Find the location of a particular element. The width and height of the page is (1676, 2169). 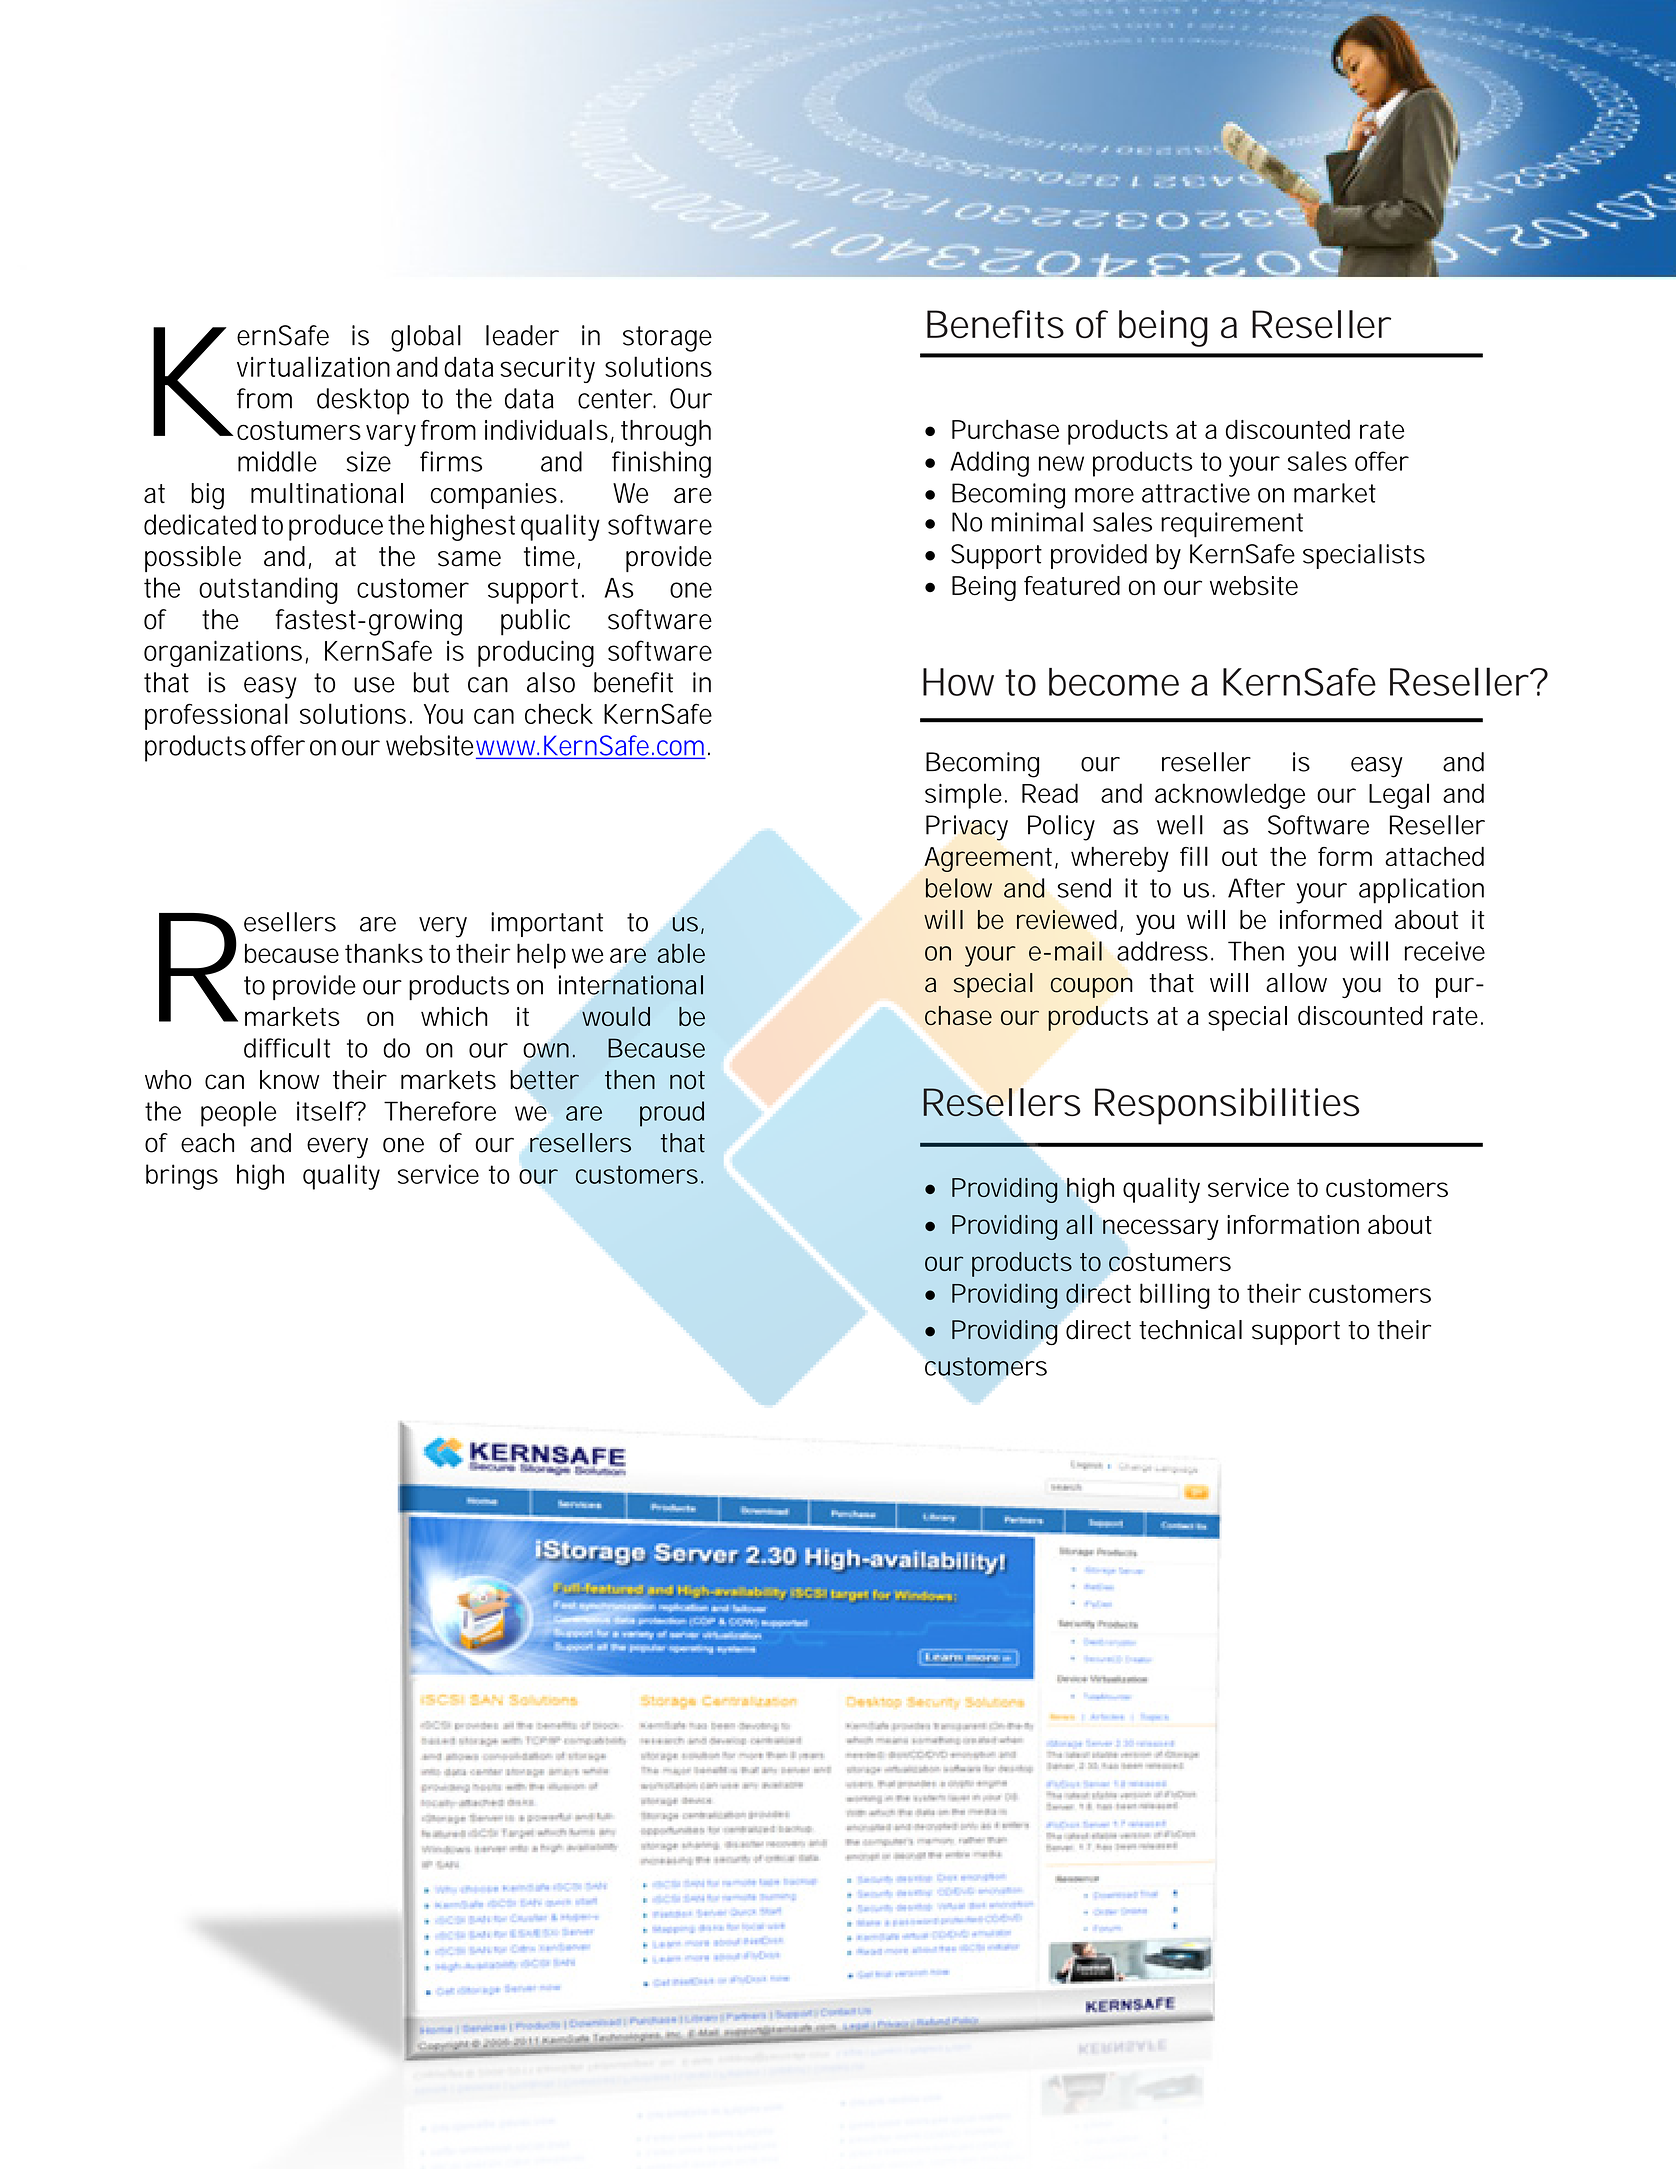

well is located at coordinates (1180, 825).
